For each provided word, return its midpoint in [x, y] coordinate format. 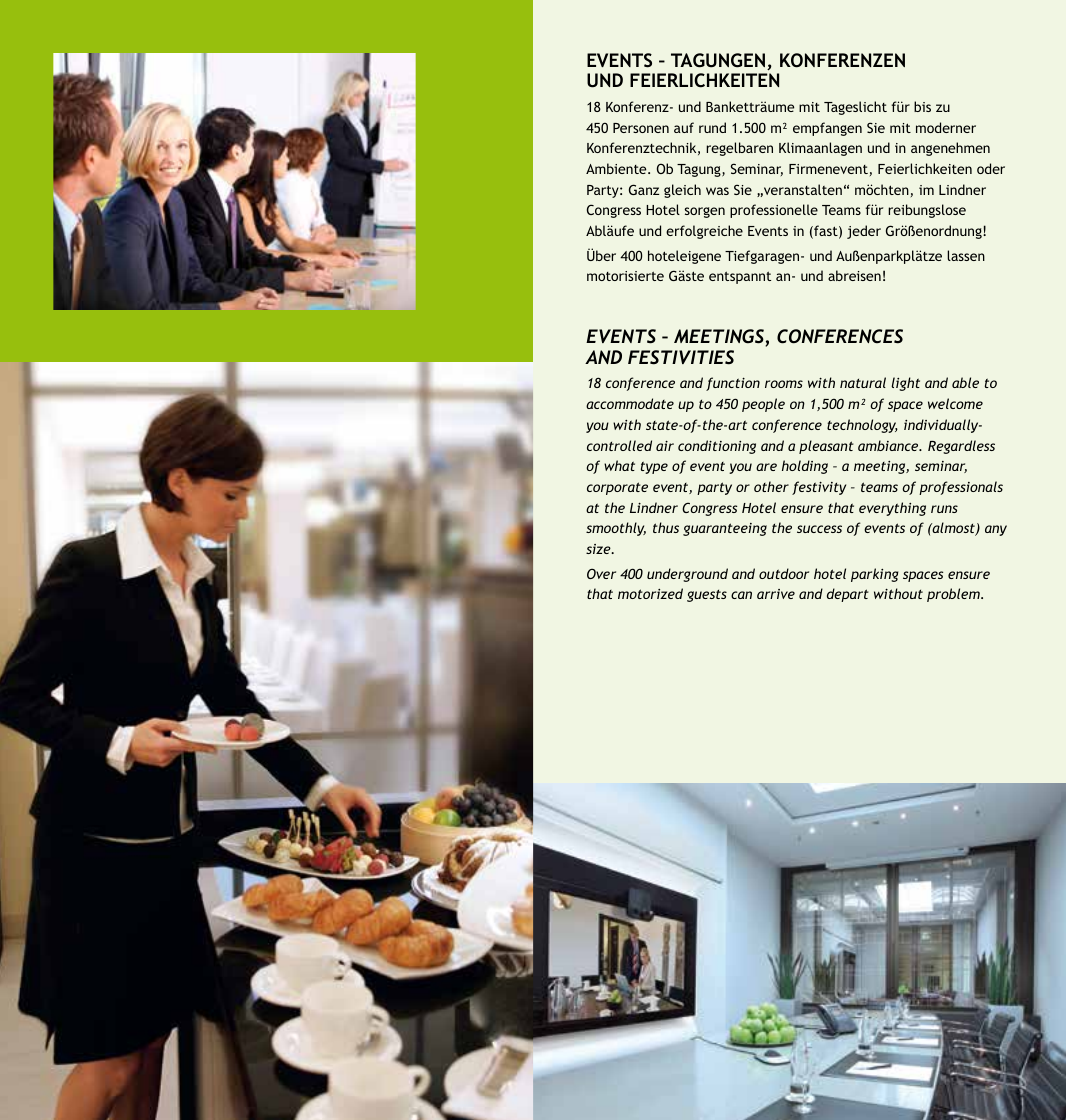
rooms [784, 384]
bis [922, 106]
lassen [966, 255]
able [965, 382]
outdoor [784, 573]
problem [954, 595]
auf [684, 127]
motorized [650, 593]
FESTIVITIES [681, 357]
